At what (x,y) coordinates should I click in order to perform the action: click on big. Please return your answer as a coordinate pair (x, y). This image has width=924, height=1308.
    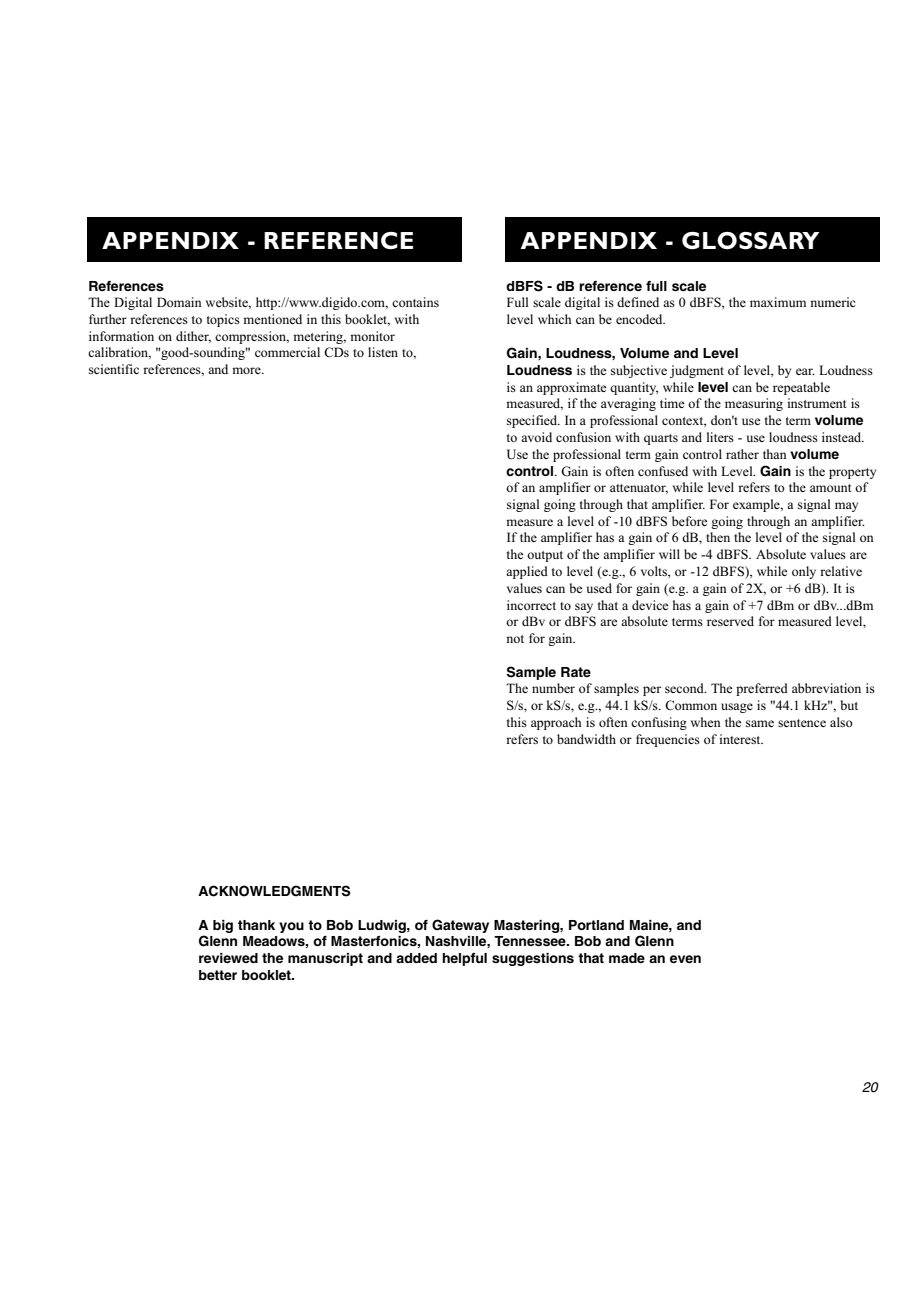
    Looking at the image, I should click on (223, 926).
